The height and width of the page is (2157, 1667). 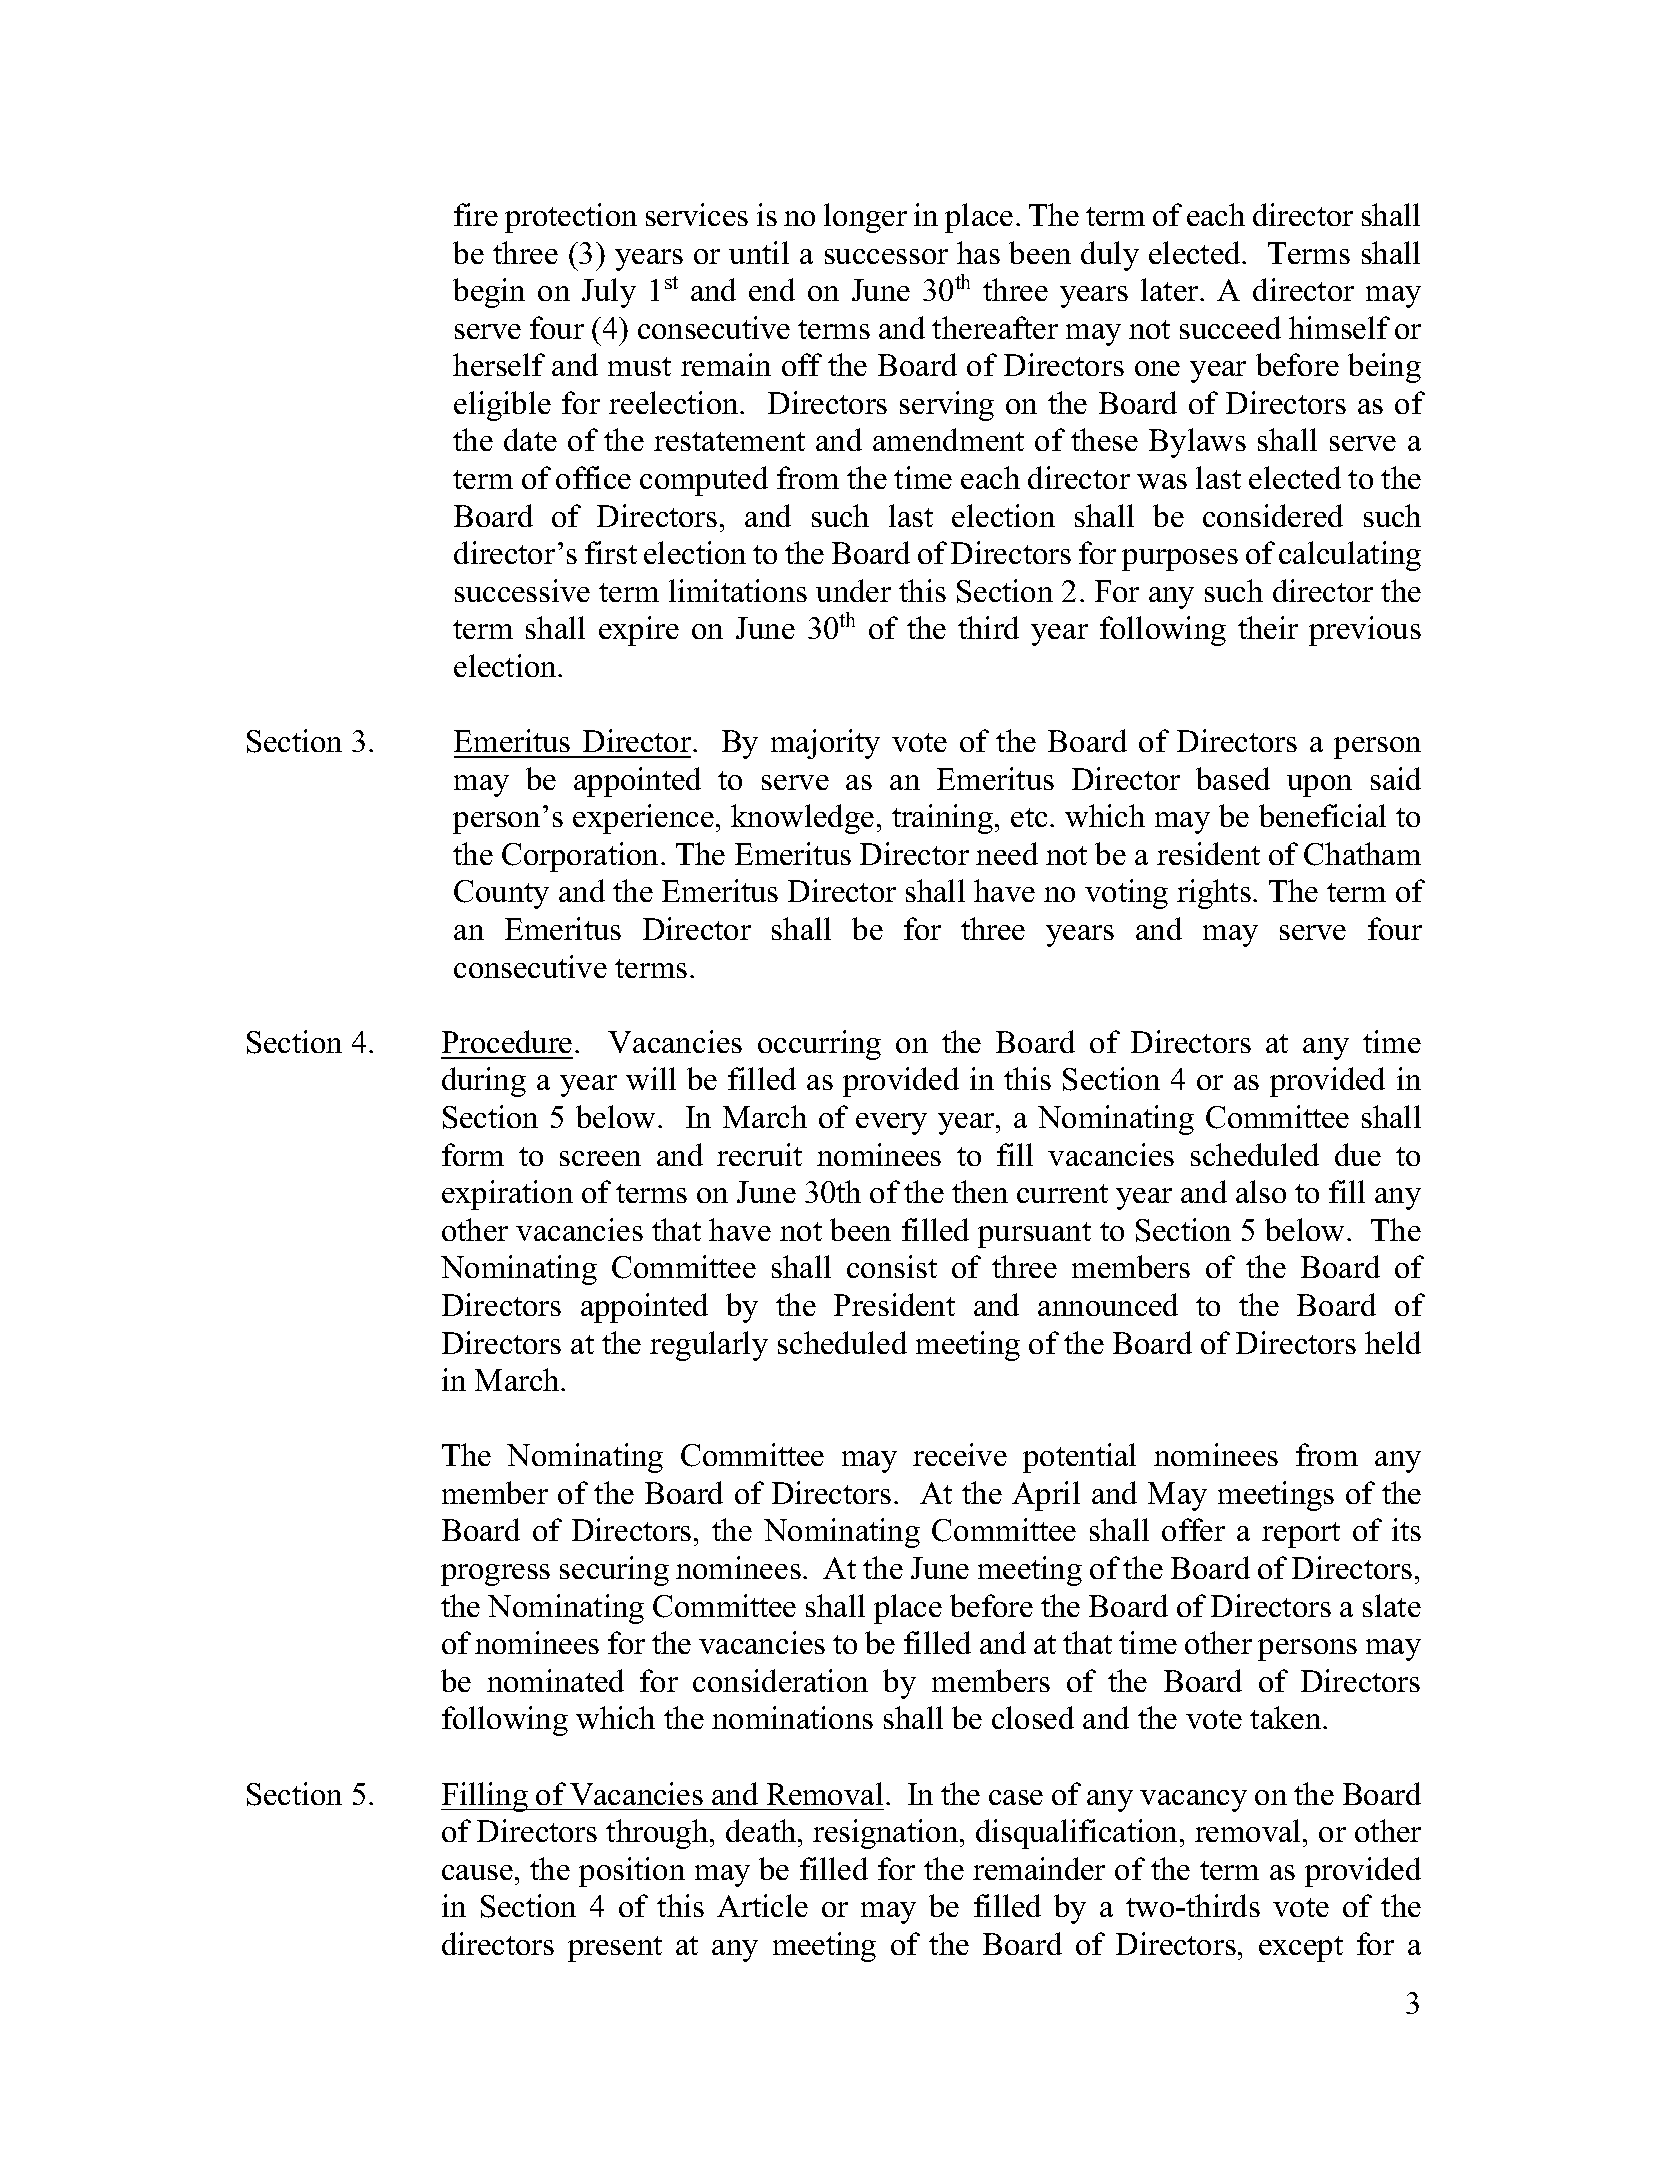 I want to click on July, so click(x=609, y=293).
